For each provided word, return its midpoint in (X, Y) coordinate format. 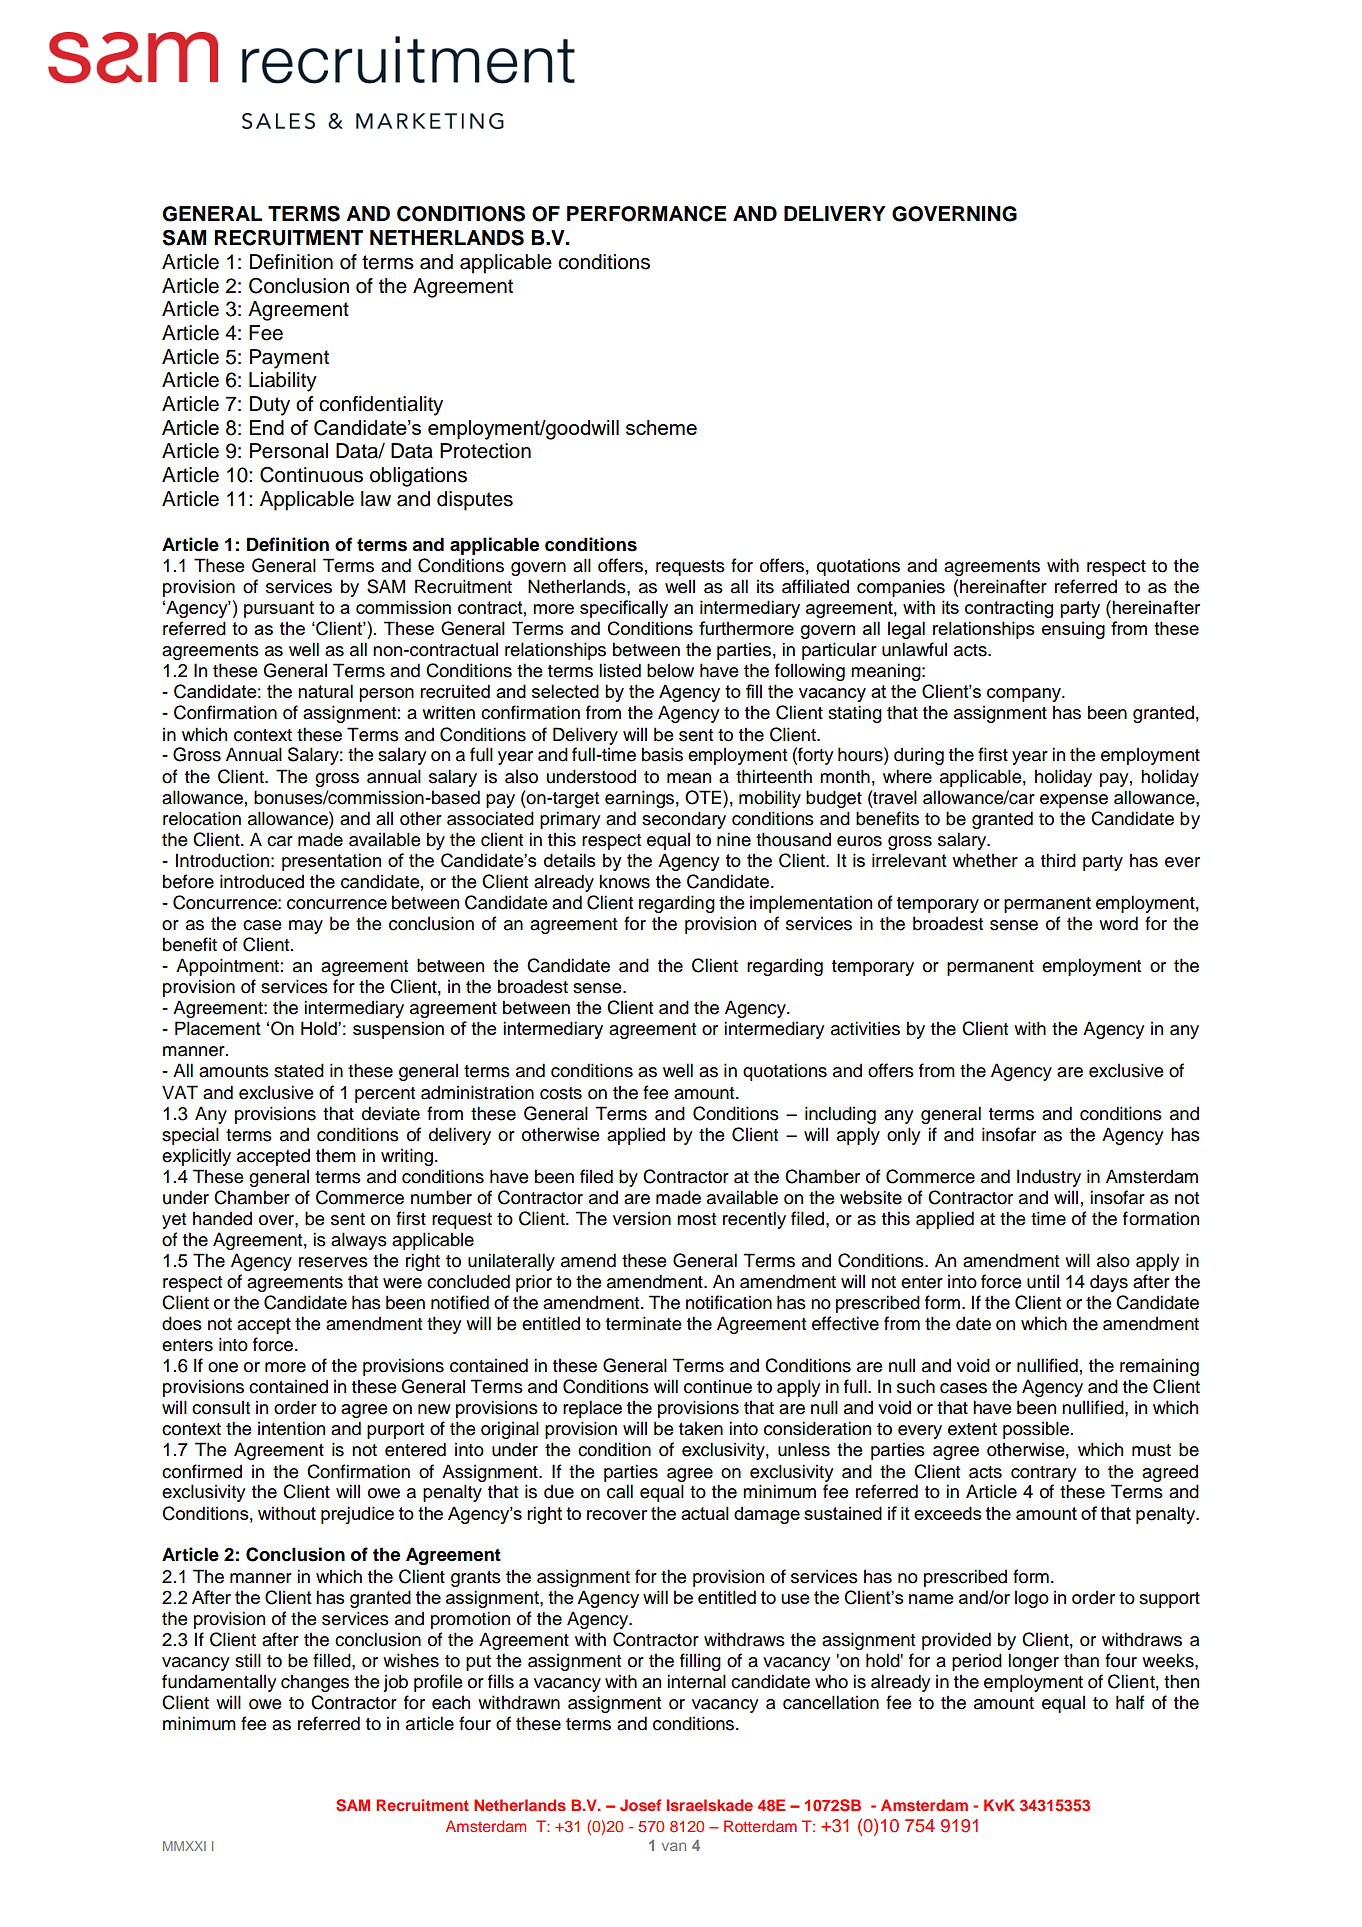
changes (315, 1683)
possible (1037, 1430)
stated (299, 1070)
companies (901, 588)
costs (561, 1093)
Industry (1049, 1178)
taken (701, 1428)
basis (662, 754)
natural (325, 691)
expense (1074, 801)
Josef (640, 1805)
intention (291, 1428)
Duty (270, 406)
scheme (661, 427)
